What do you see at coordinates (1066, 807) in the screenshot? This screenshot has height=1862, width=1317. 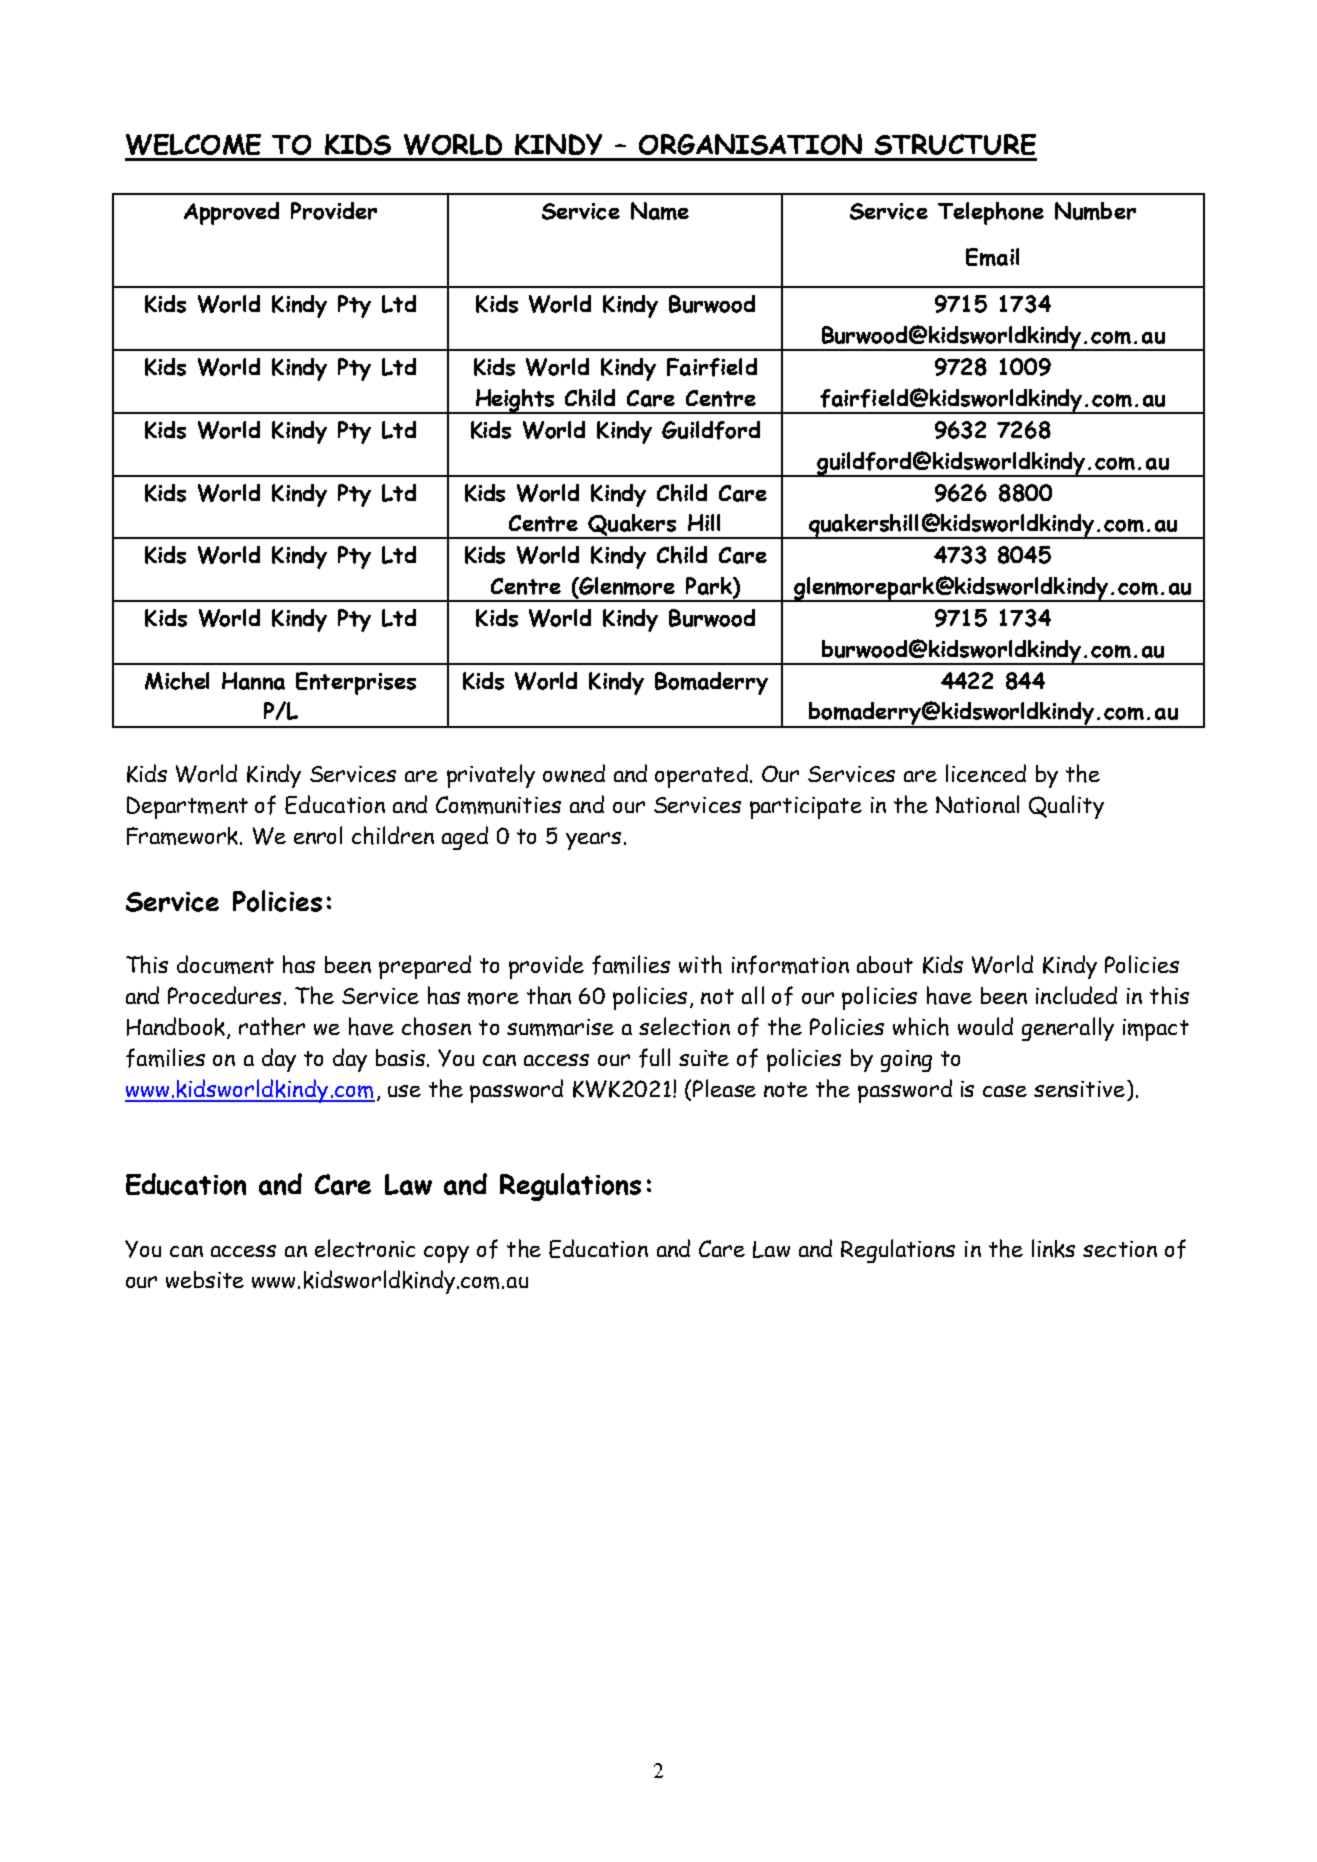 I see `Quality` at bounding box center [1066, 807].
